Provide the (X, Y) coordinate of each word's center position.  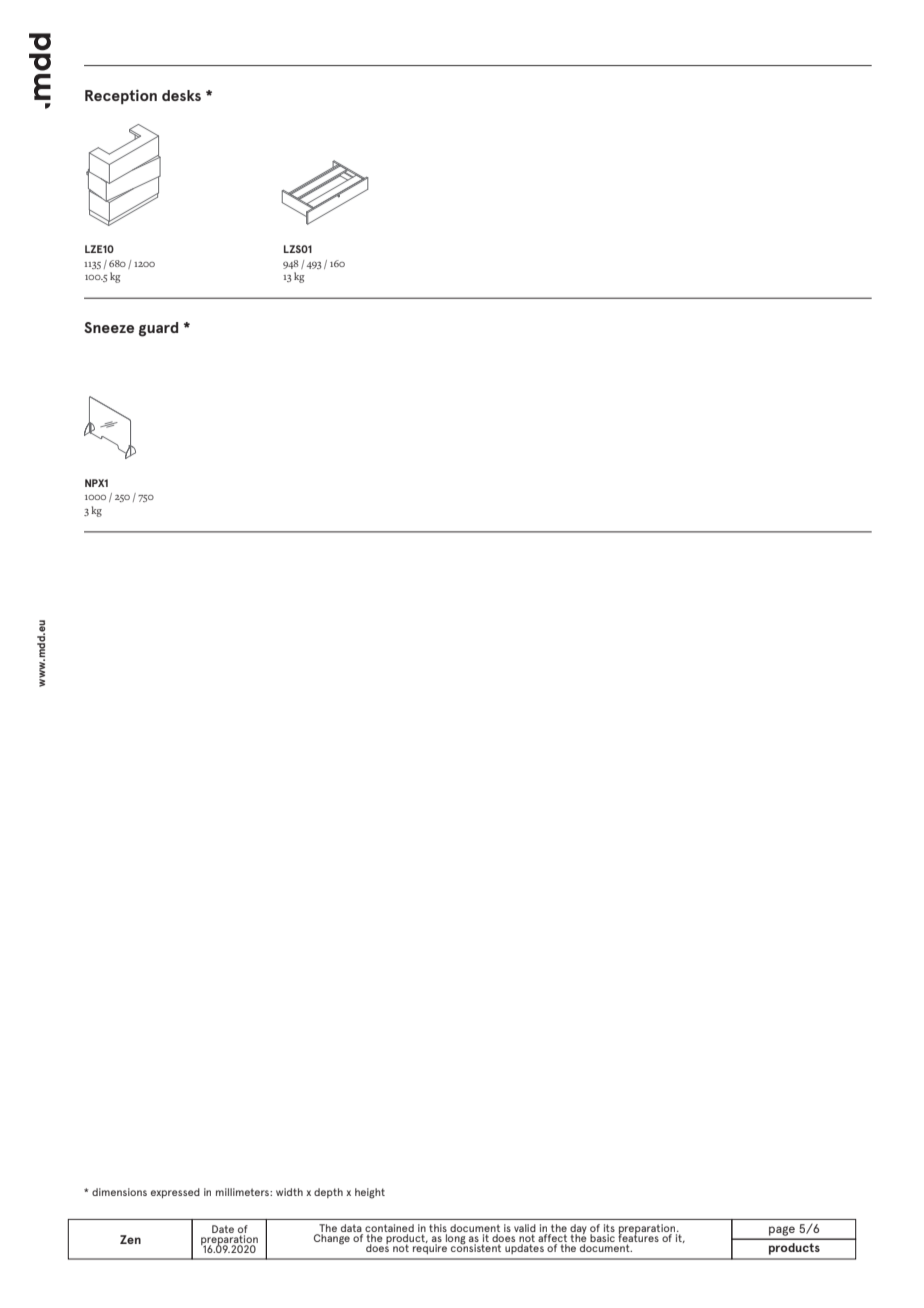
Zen (130, 1239)
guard (158, 329)
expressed (175, 1193)
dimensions (119, 1192)
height (370, 1193)
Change (332, 1239)
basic (602, 1238)
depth (328, 1193)
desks (181, 95)
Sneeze (109, 327)
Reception (121, 96)
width (289, 1192)
